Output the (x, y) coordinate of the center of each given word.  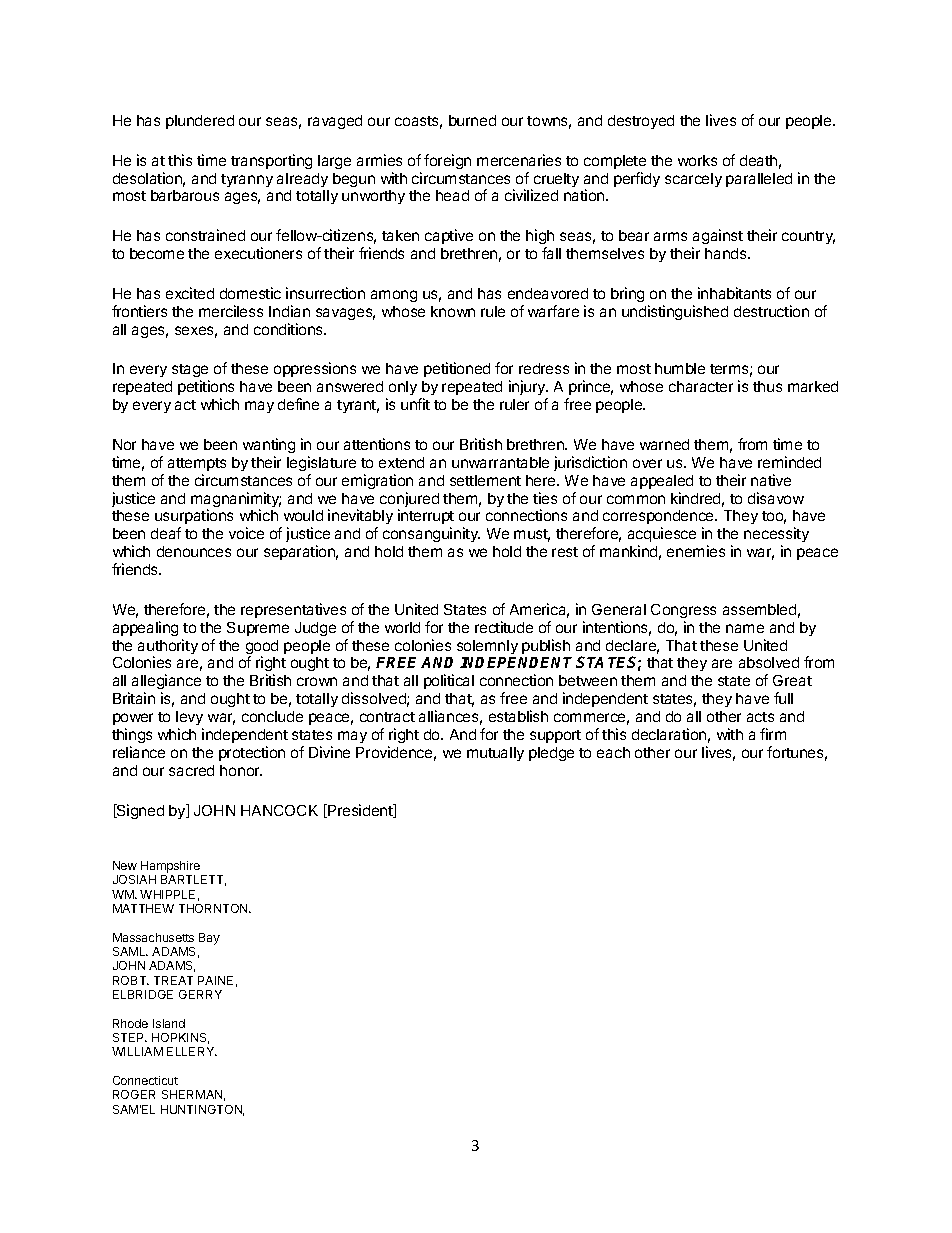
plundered (200, 122)
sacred (191, 770)
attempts (197, 464)
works (697, 160)
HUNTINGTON (202, 1110)
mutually (495, 754)
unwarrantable (500, 462)
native (771, 480)
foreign (447, 161)
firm (773, 734)
